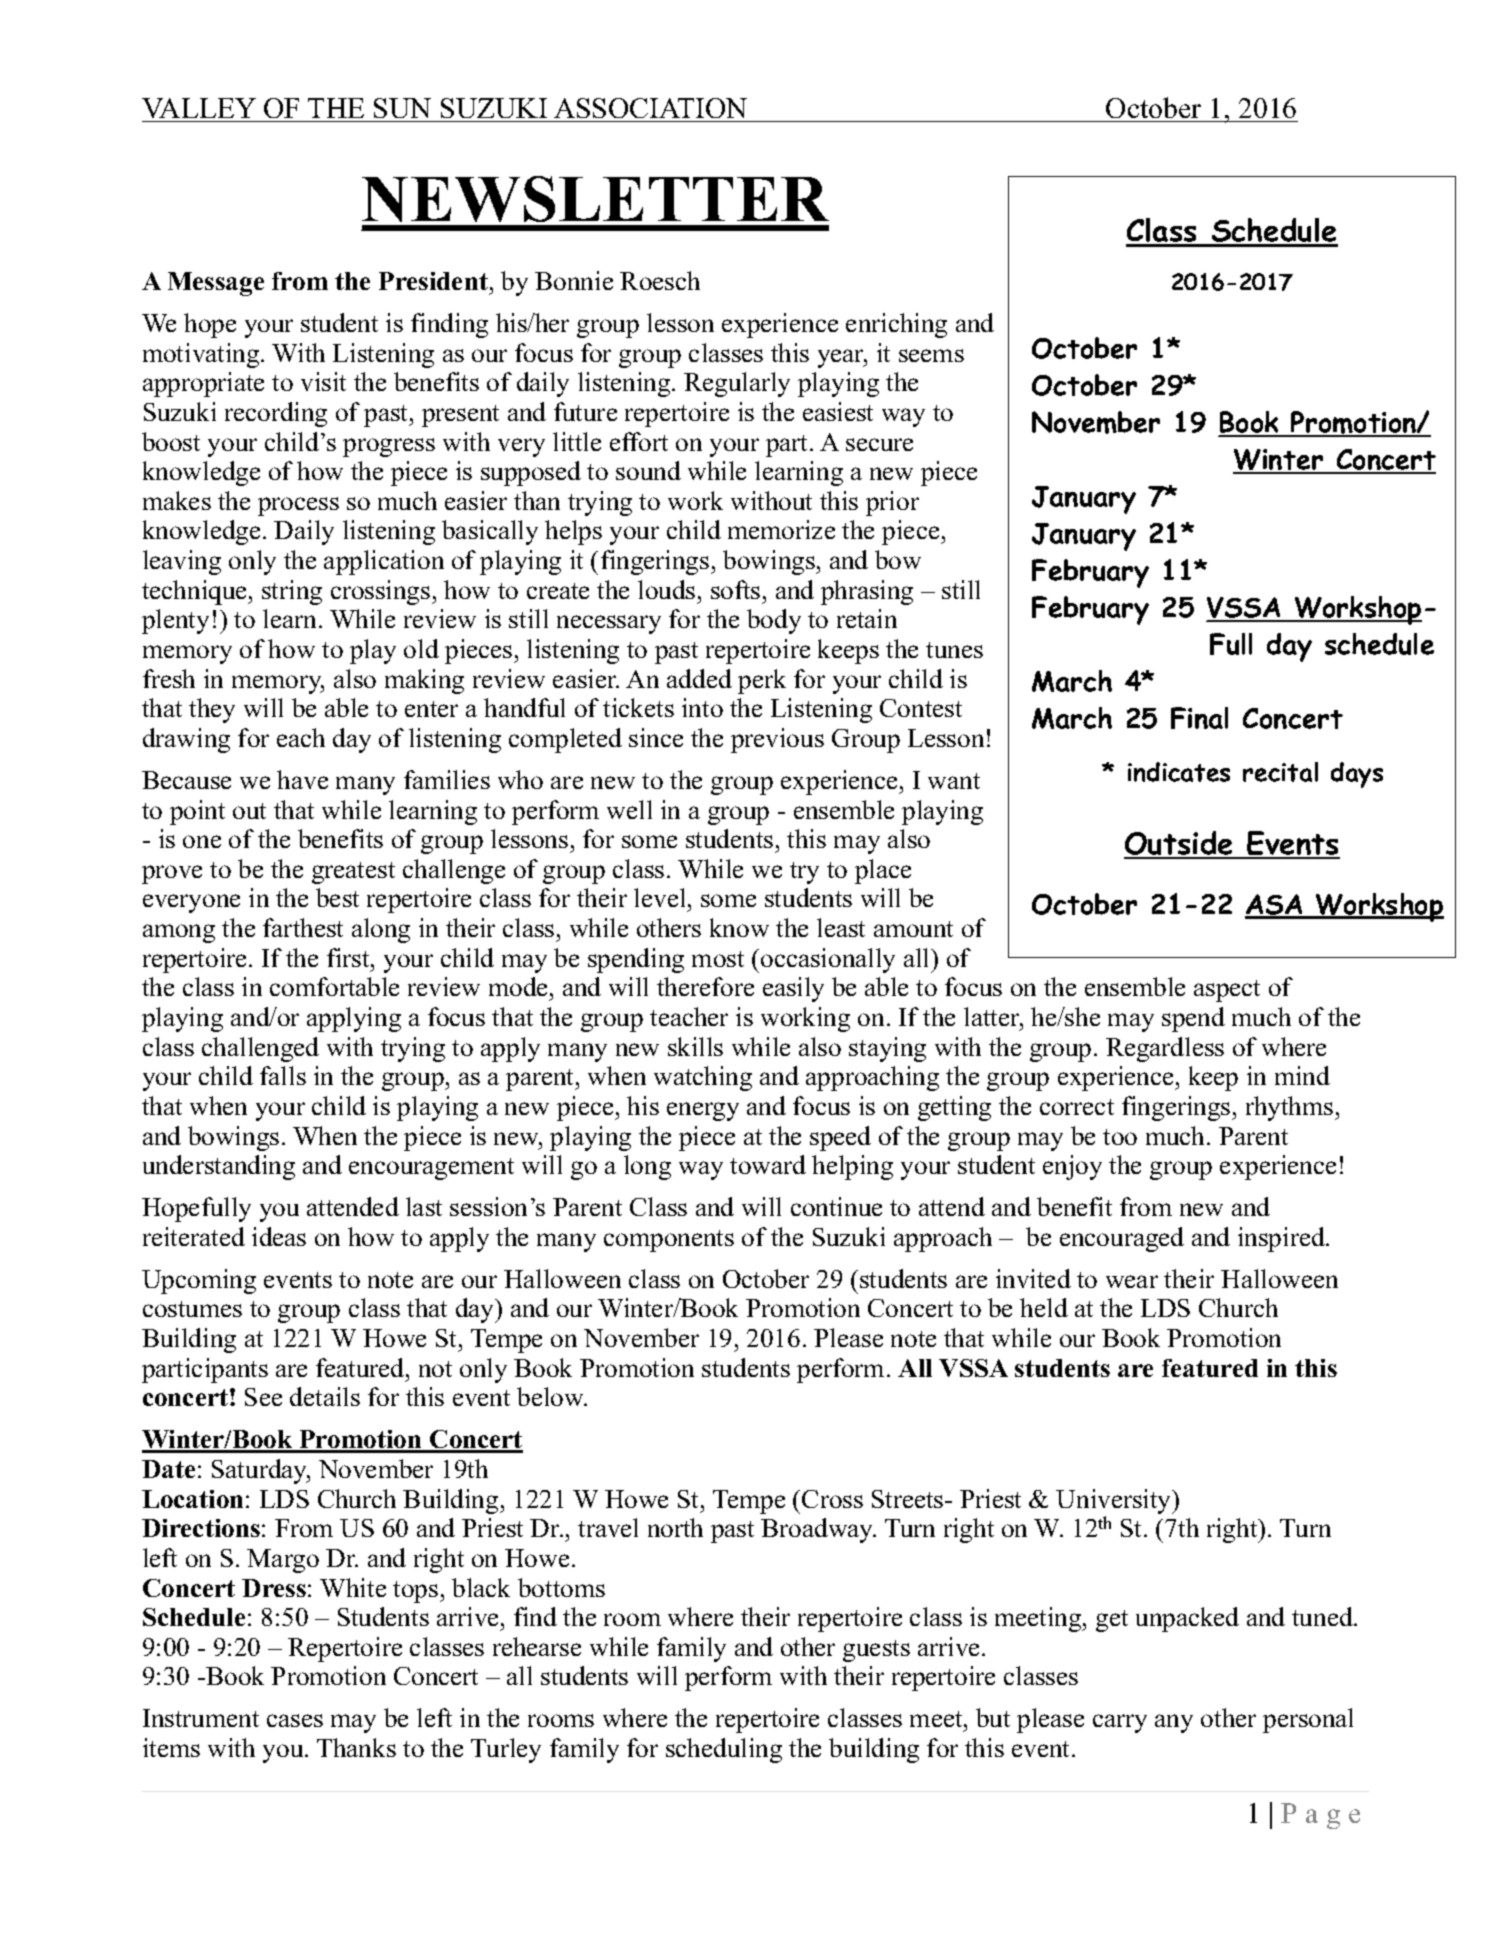 The image size is (1511, 1956). I want to click on process, so click(298, 506).
